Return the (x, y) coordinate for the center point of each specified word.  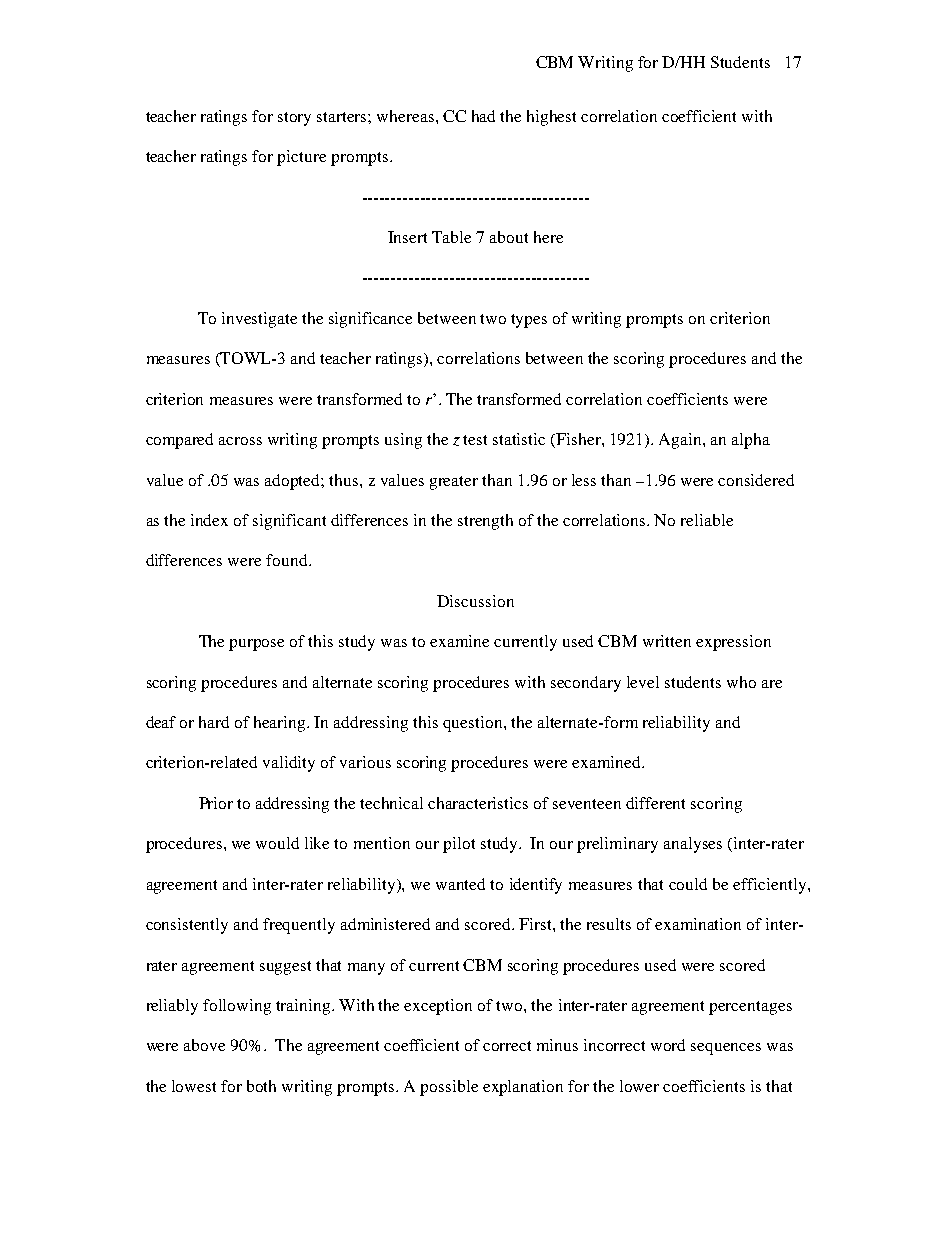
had (483, 116)
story (294, 119)
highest (551, 118)
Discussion (475, 601)
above (204, 1045)
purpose (256, 645)
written (667, 641)
